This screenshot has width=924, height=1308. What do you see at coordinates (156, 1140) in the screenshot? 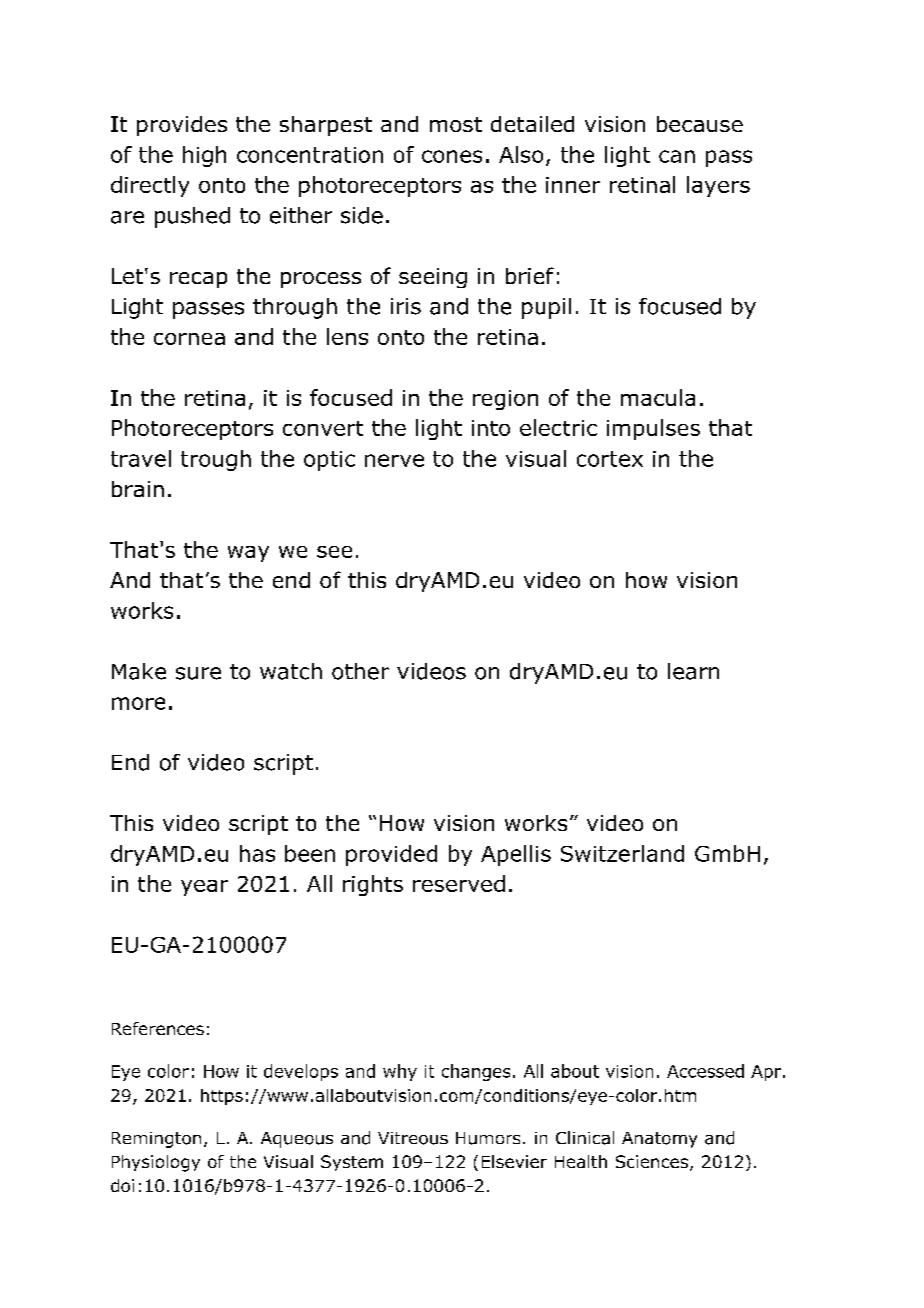
I see `Remington` at bounding box center [156, 1140].
